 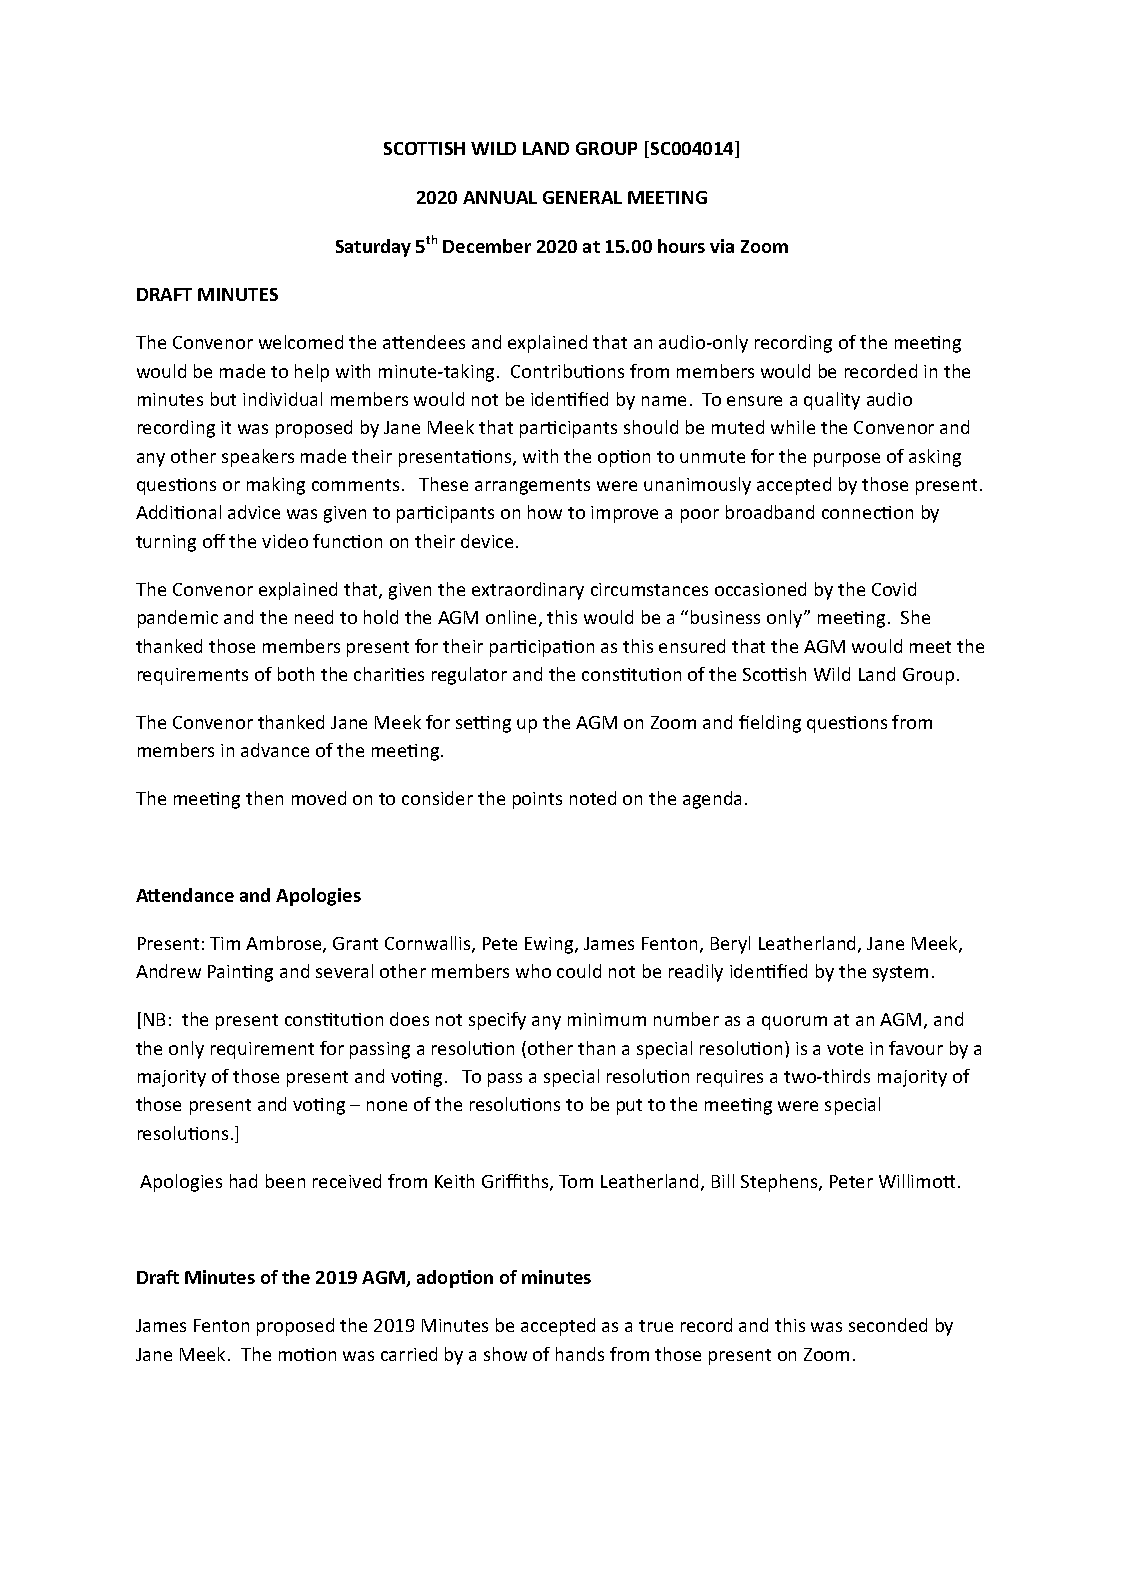 I want to click on hands, so click(x=580, y=1354).
